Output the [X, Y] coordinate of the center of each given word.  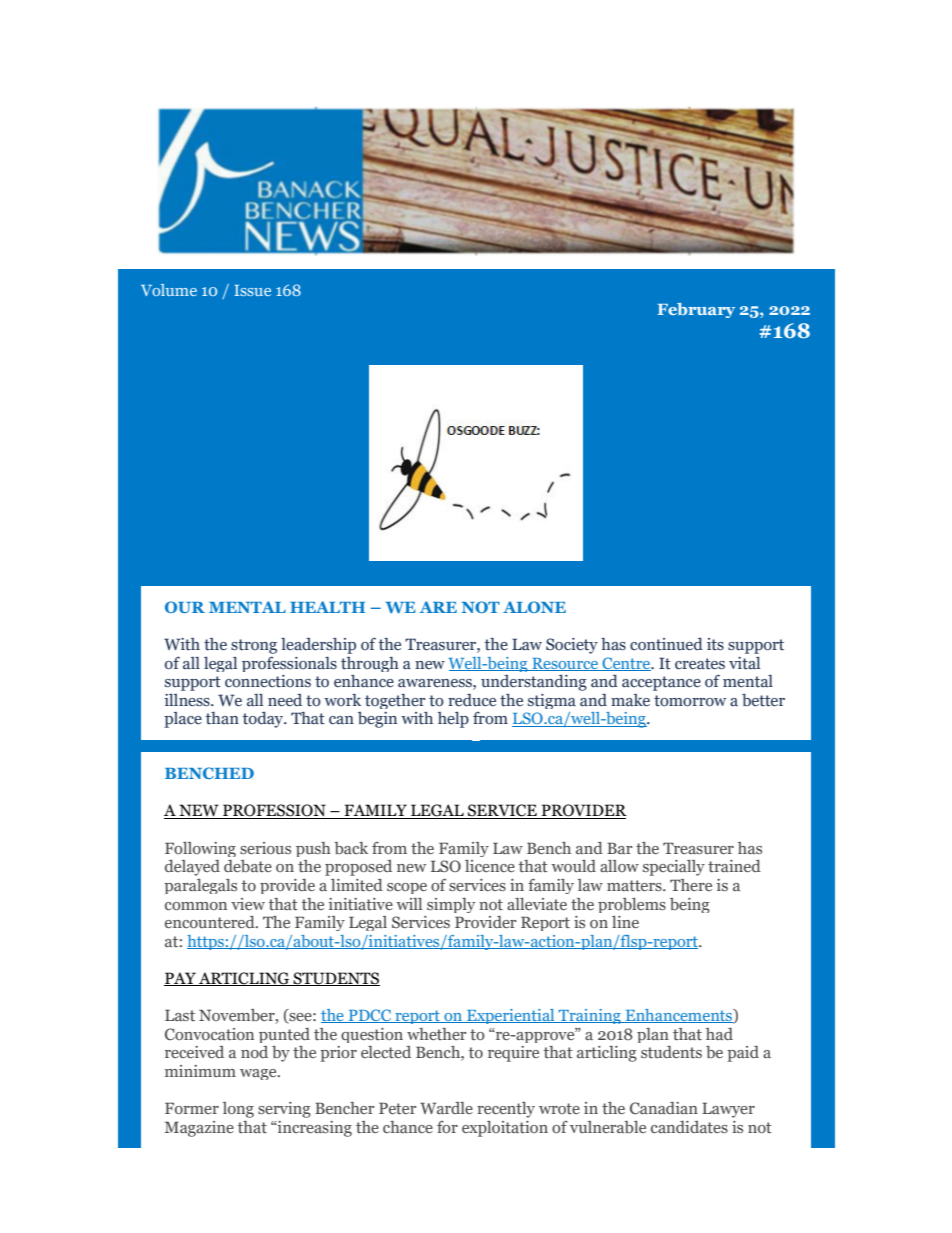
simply [451, 905]
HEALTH [327, 607]
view [248, 904]
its [715, 644]
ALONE [534, 607]
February [696, 310]
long [238, 1110]
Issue [252, 290]
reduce [472, 700]
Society [572, 646]
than [222, 718]
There [691, 885]
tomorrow [690, 701]
